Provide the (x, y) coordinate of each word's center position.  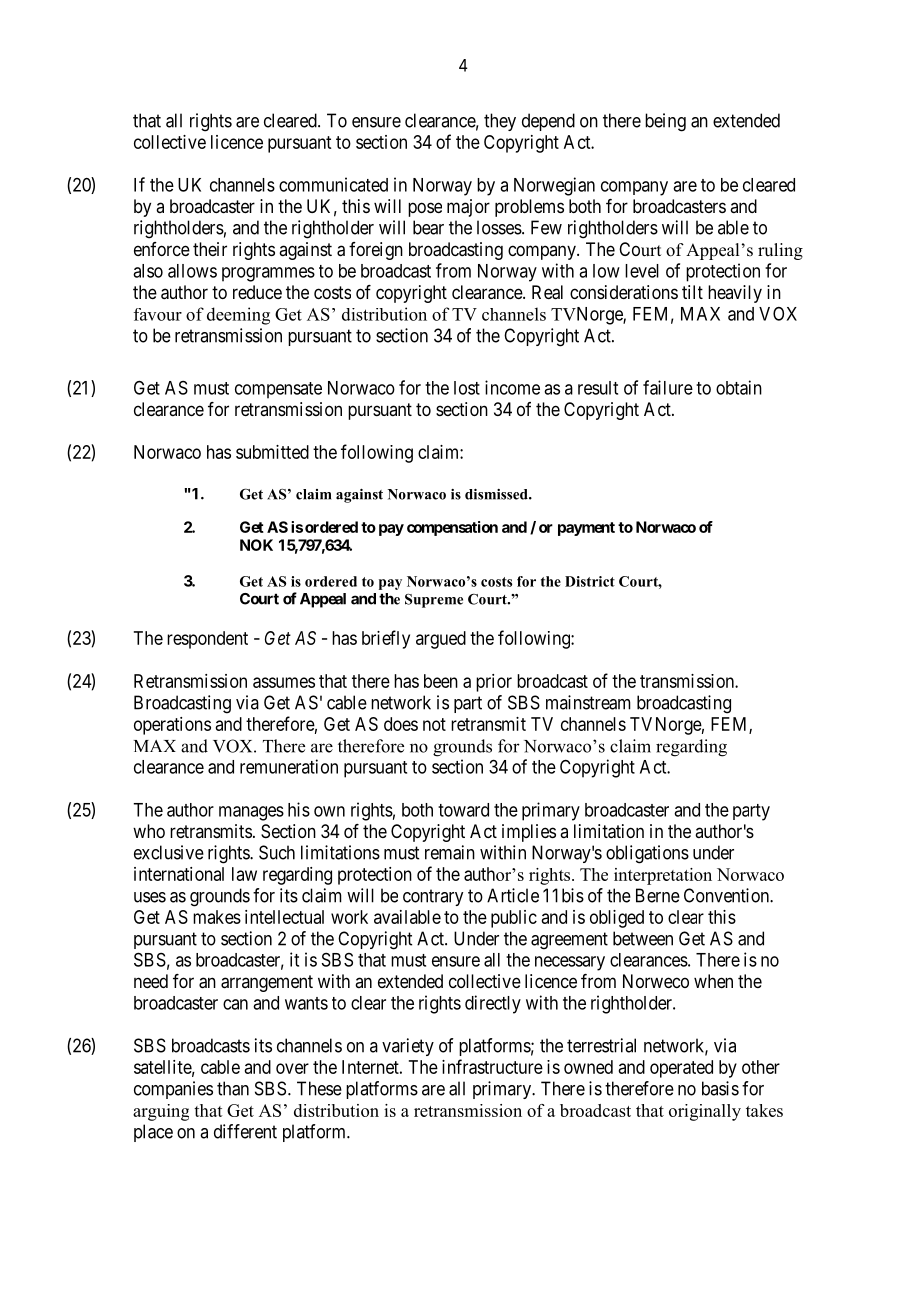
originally (705, 1112)
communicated (333, 184)
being (665, 122)
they (500, 122)
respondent (207, 640)
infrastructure (492, 1066)
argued (441, 640)
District (590, 581)
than (233, 1088)
